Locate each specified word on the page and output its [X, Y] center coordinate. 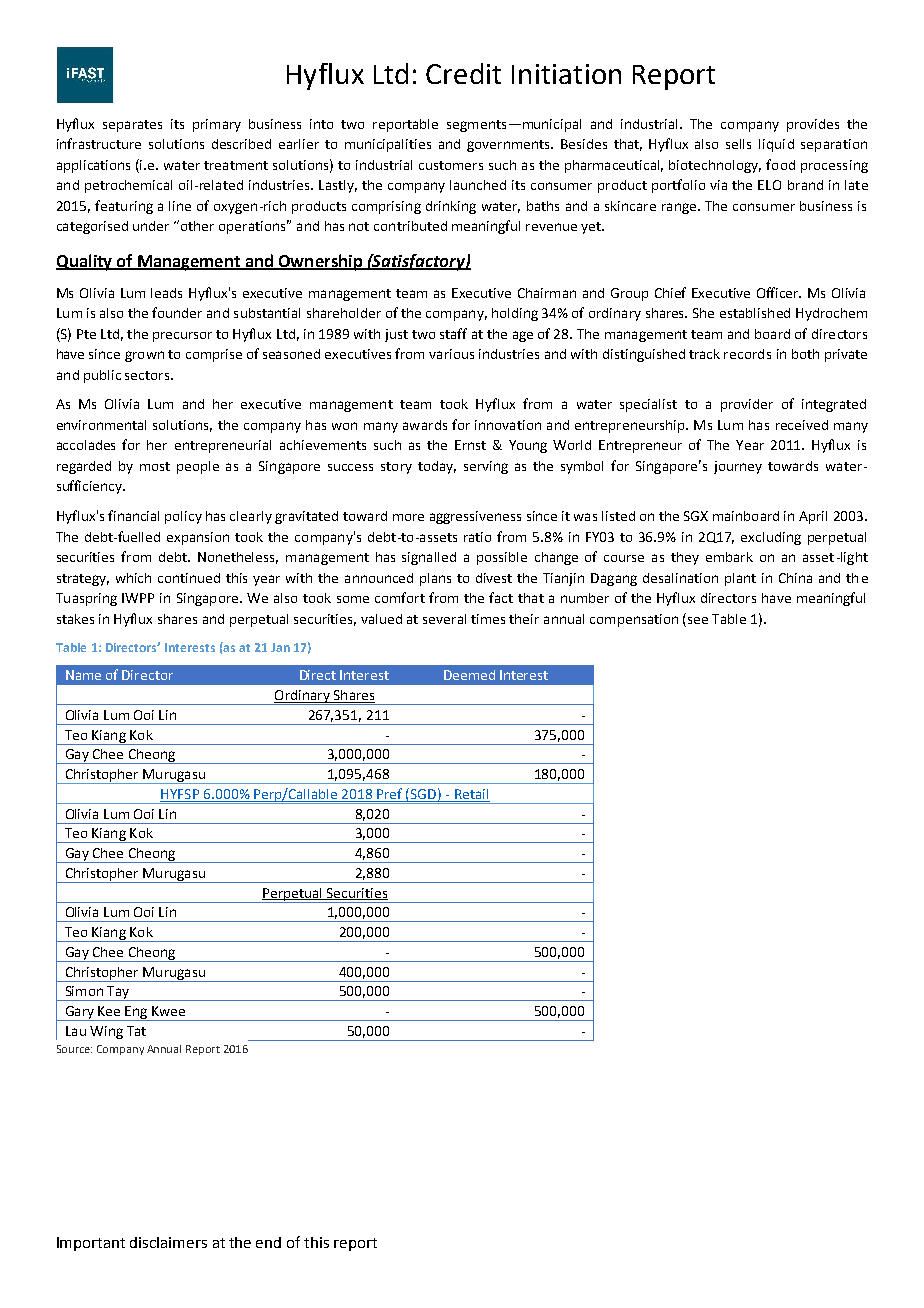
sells [738, 144]
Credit [463, 73]
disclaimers [168, 1242]
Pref [390, 795]
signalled [429, 558]
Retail [471, 795]
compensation [634, 620]
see [698, 620]
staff [453, 333]
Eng [136, 1013]
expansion [198, 538]
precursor [182, 337]
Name [83, 675]
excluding [771, 538]
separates [132, 126]
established [755, 313]
